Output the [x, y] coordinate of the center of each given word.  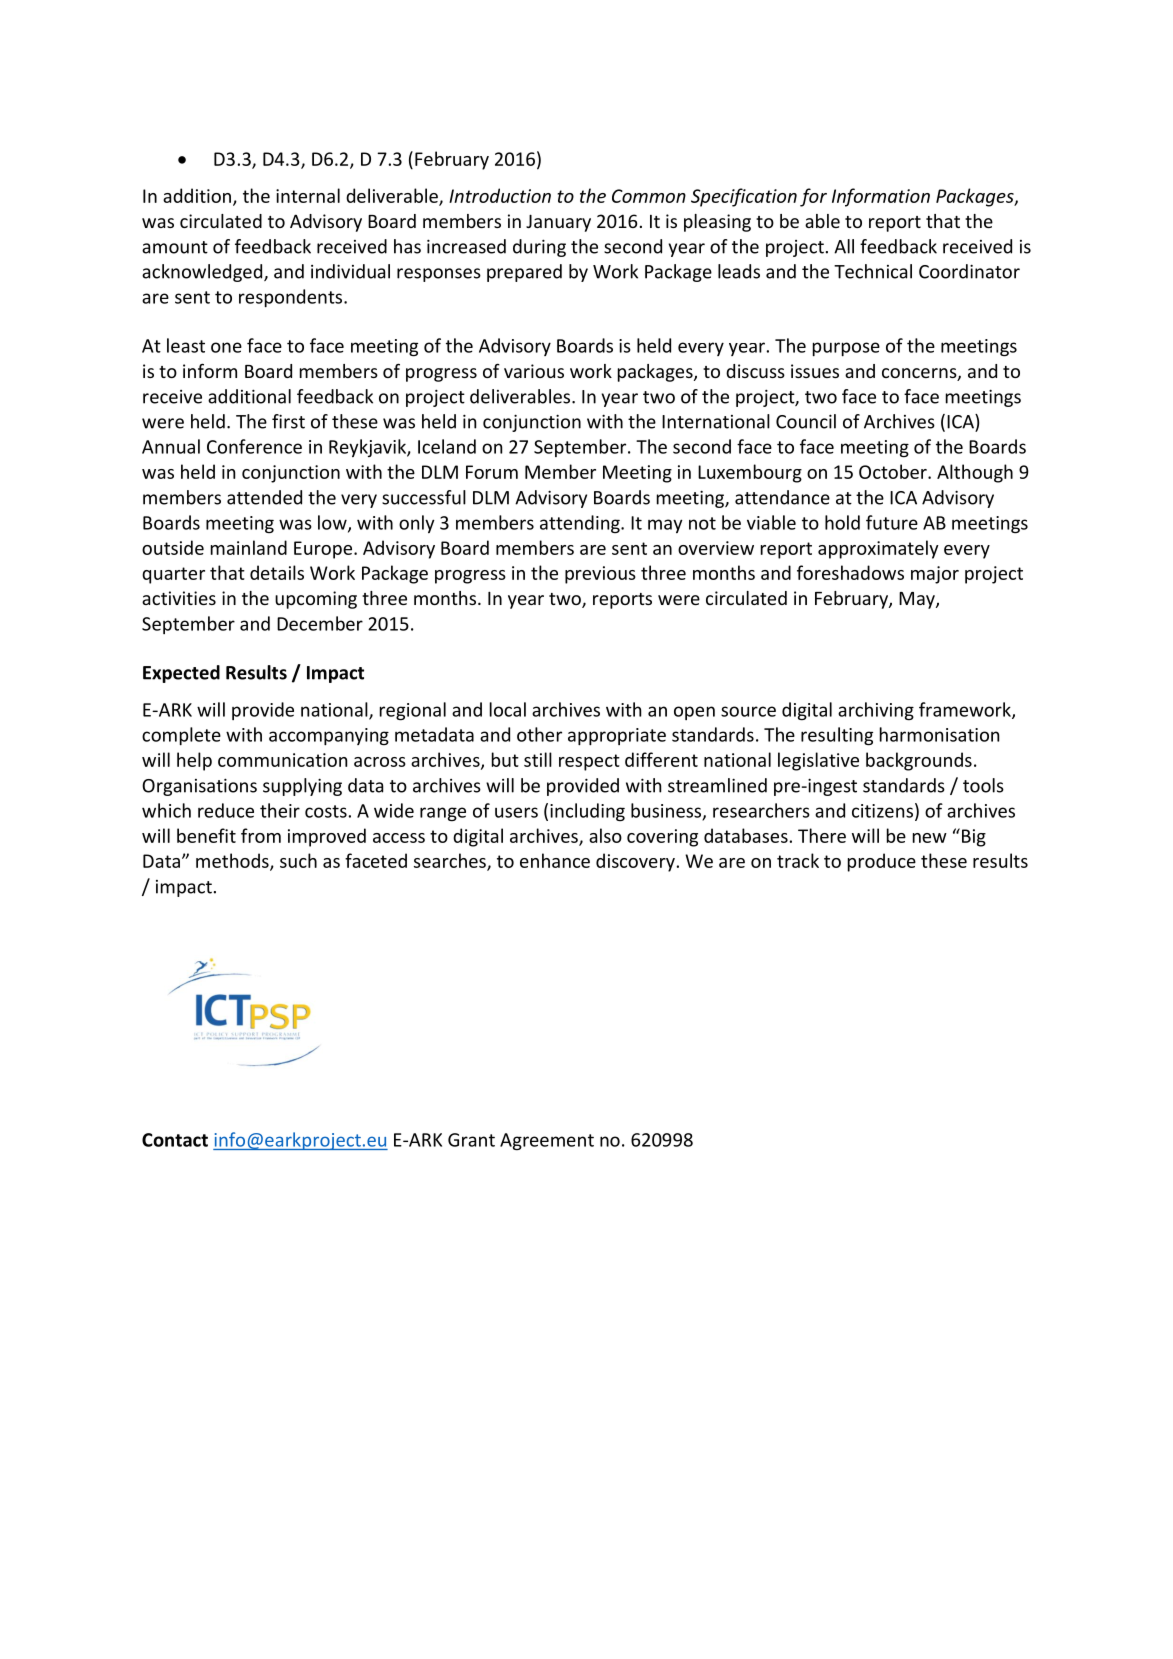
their [280, 810]
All [844, 246]
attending [581, 524]
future [892, 522]
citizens [882, 811]
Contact [175, 1140]
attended [264, 497]
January [558, 223]
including [587, 812]
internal [308, 195]
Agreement [547, 1141]
